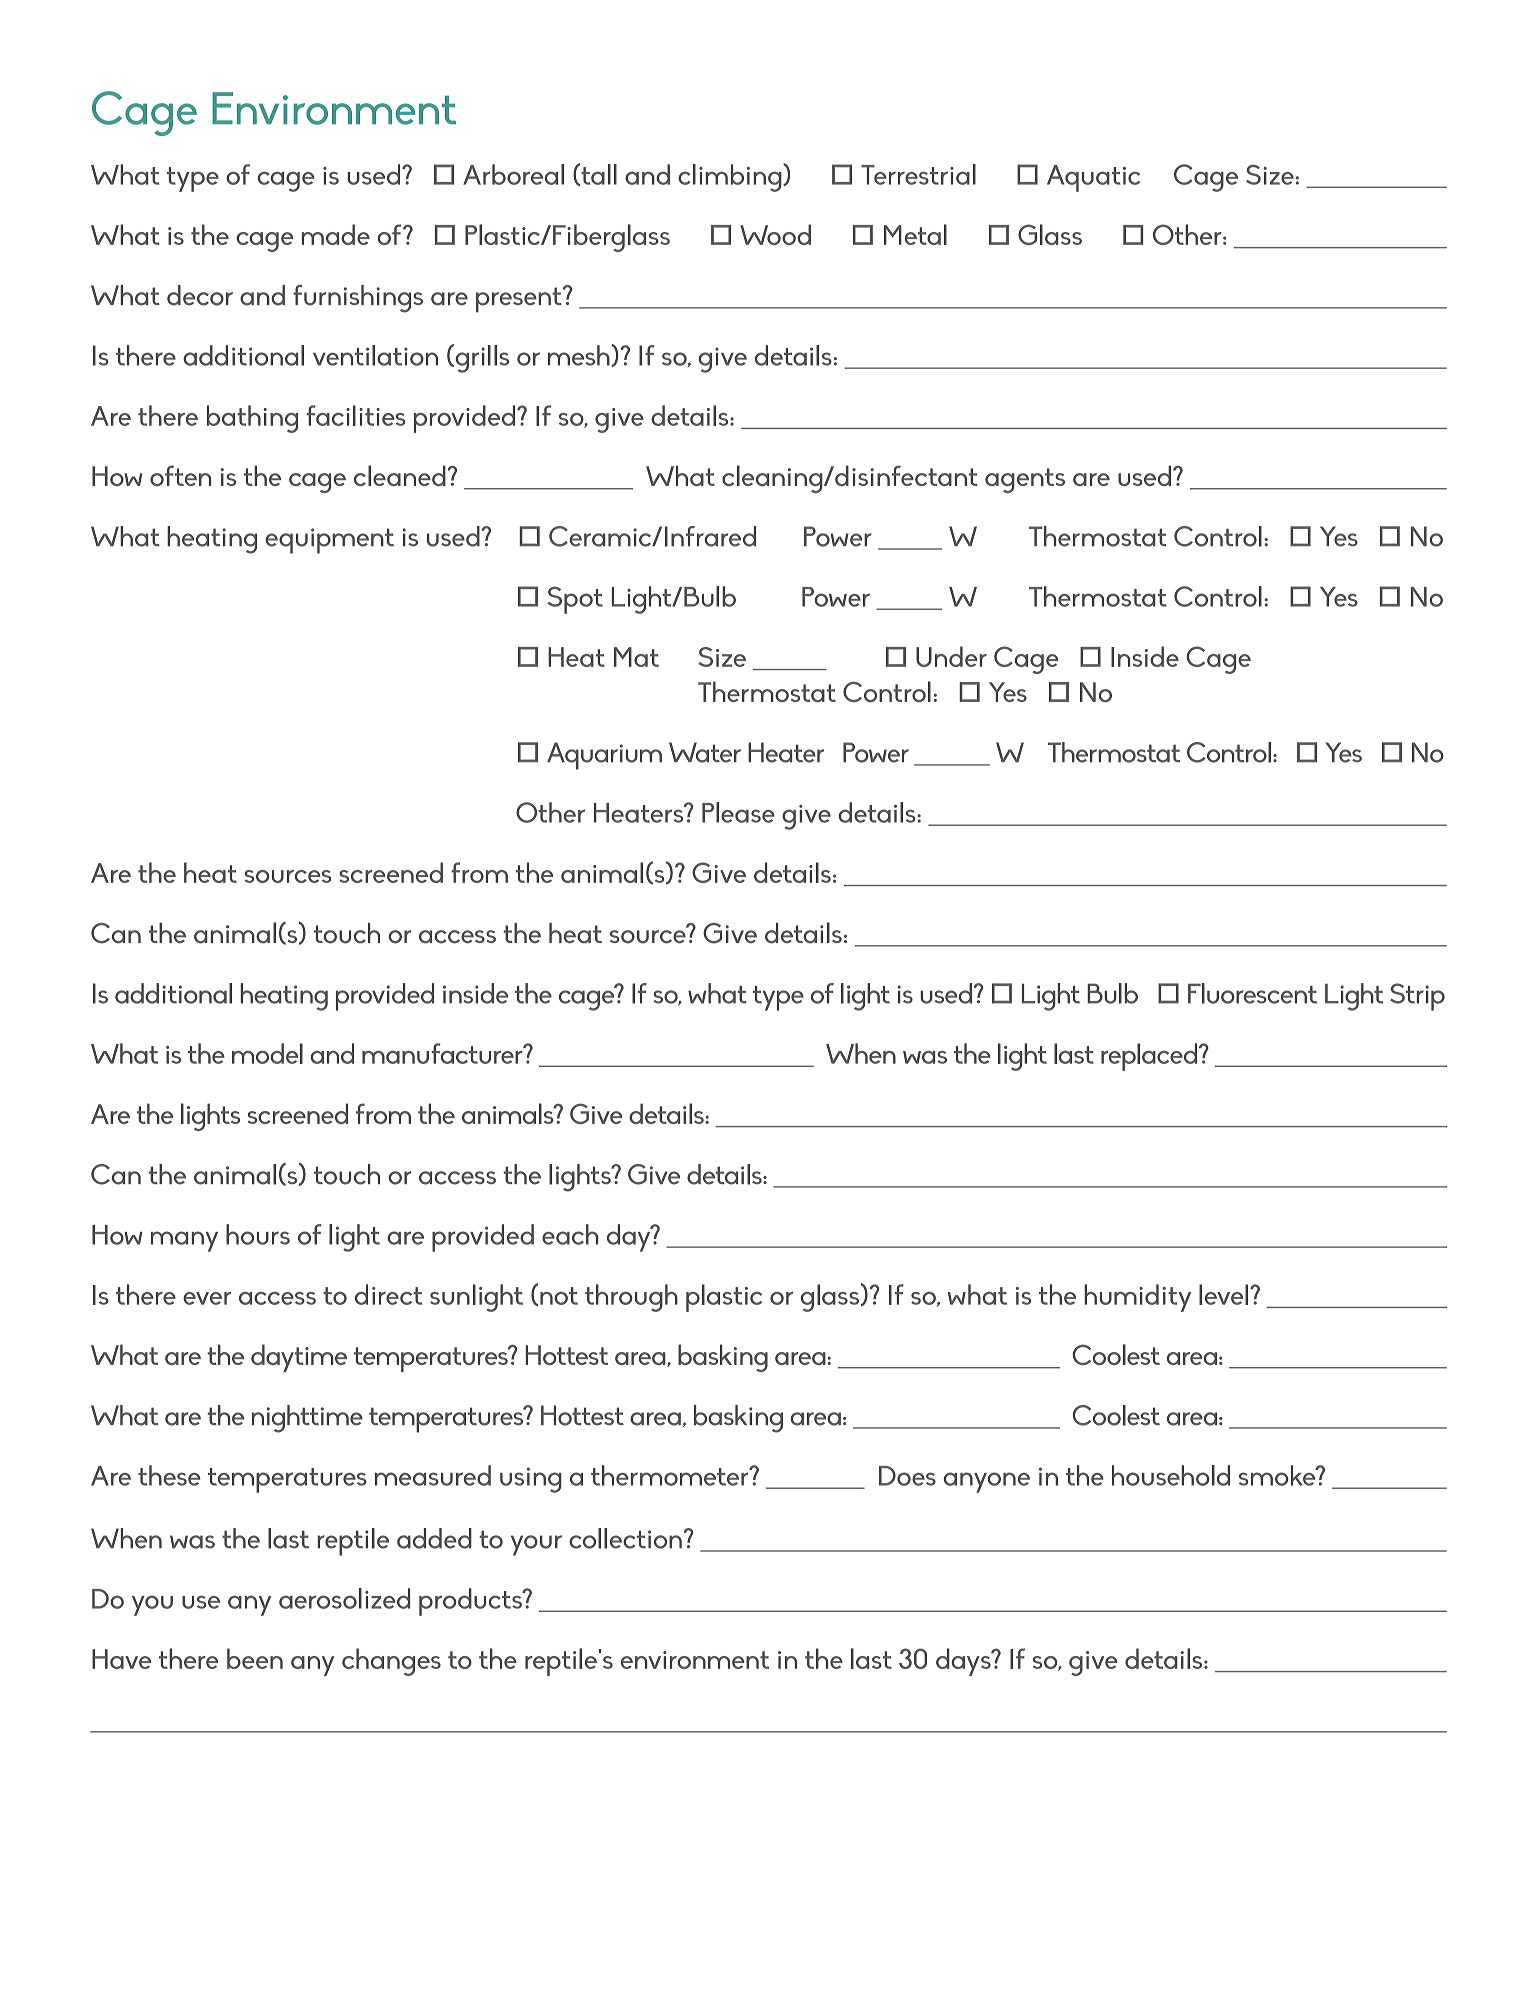 The image size is (1537, 1989). I want to click on been, so click(255, 1658).
